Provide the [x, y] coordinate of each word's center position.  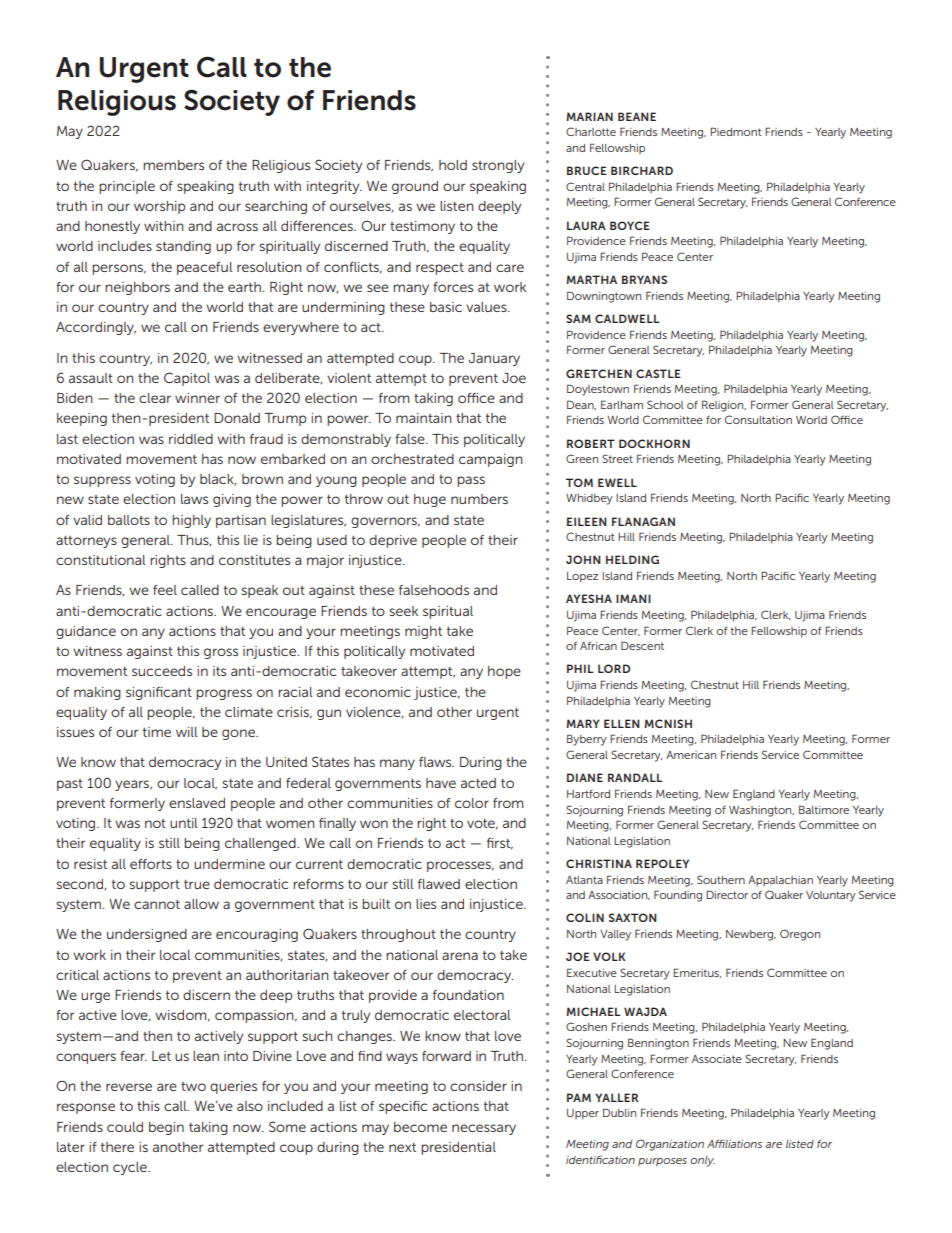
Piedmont [735, 131]
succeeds [162, 671]
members [173, 165]
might [423, 632]
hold [453, 165]
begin [166, 1128]
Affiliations [734, 1143]
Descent [642, 645]
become [420, 1127]
